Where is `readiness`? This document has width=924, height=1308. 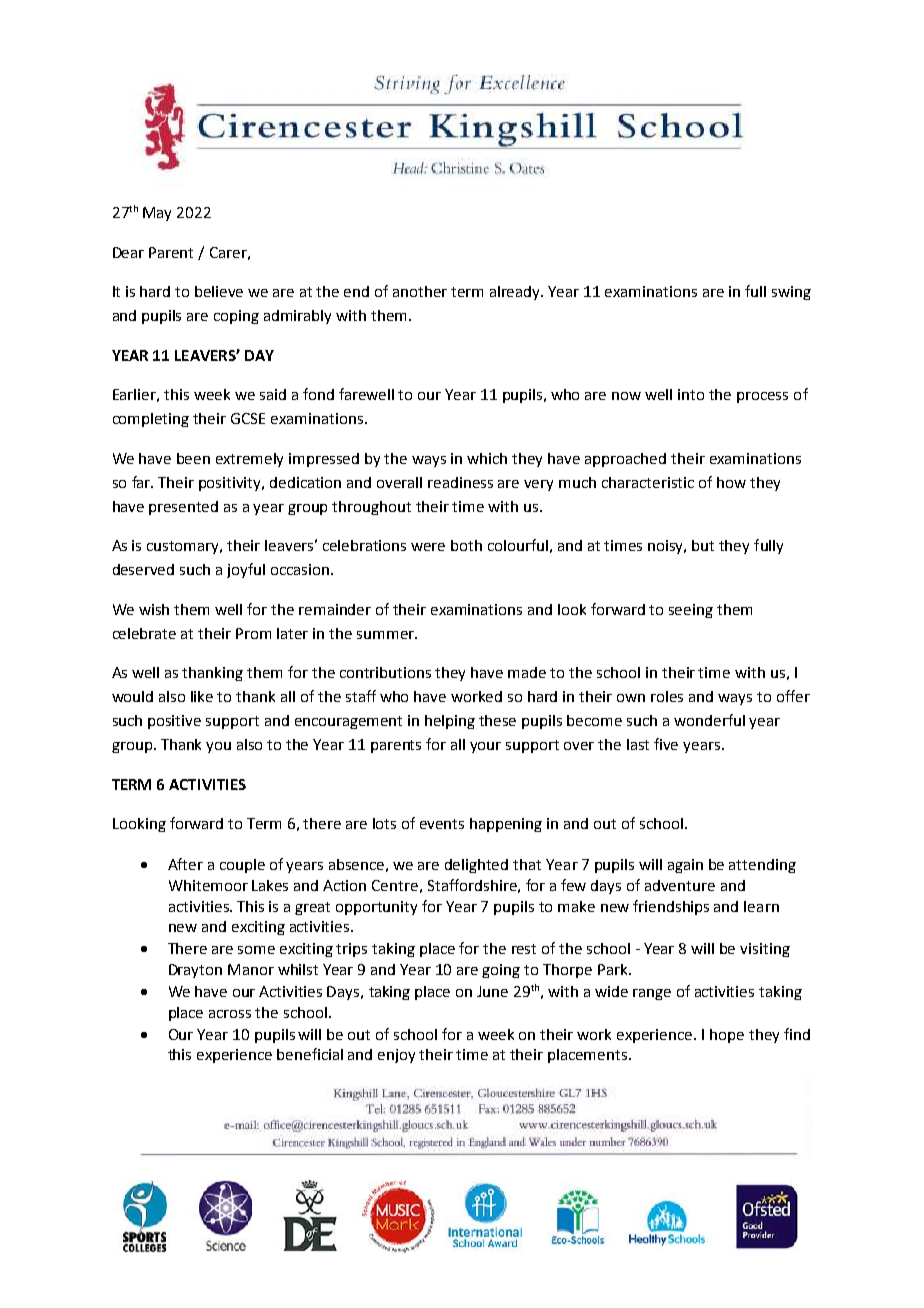
readiness is located at coordinates (460, 482).
